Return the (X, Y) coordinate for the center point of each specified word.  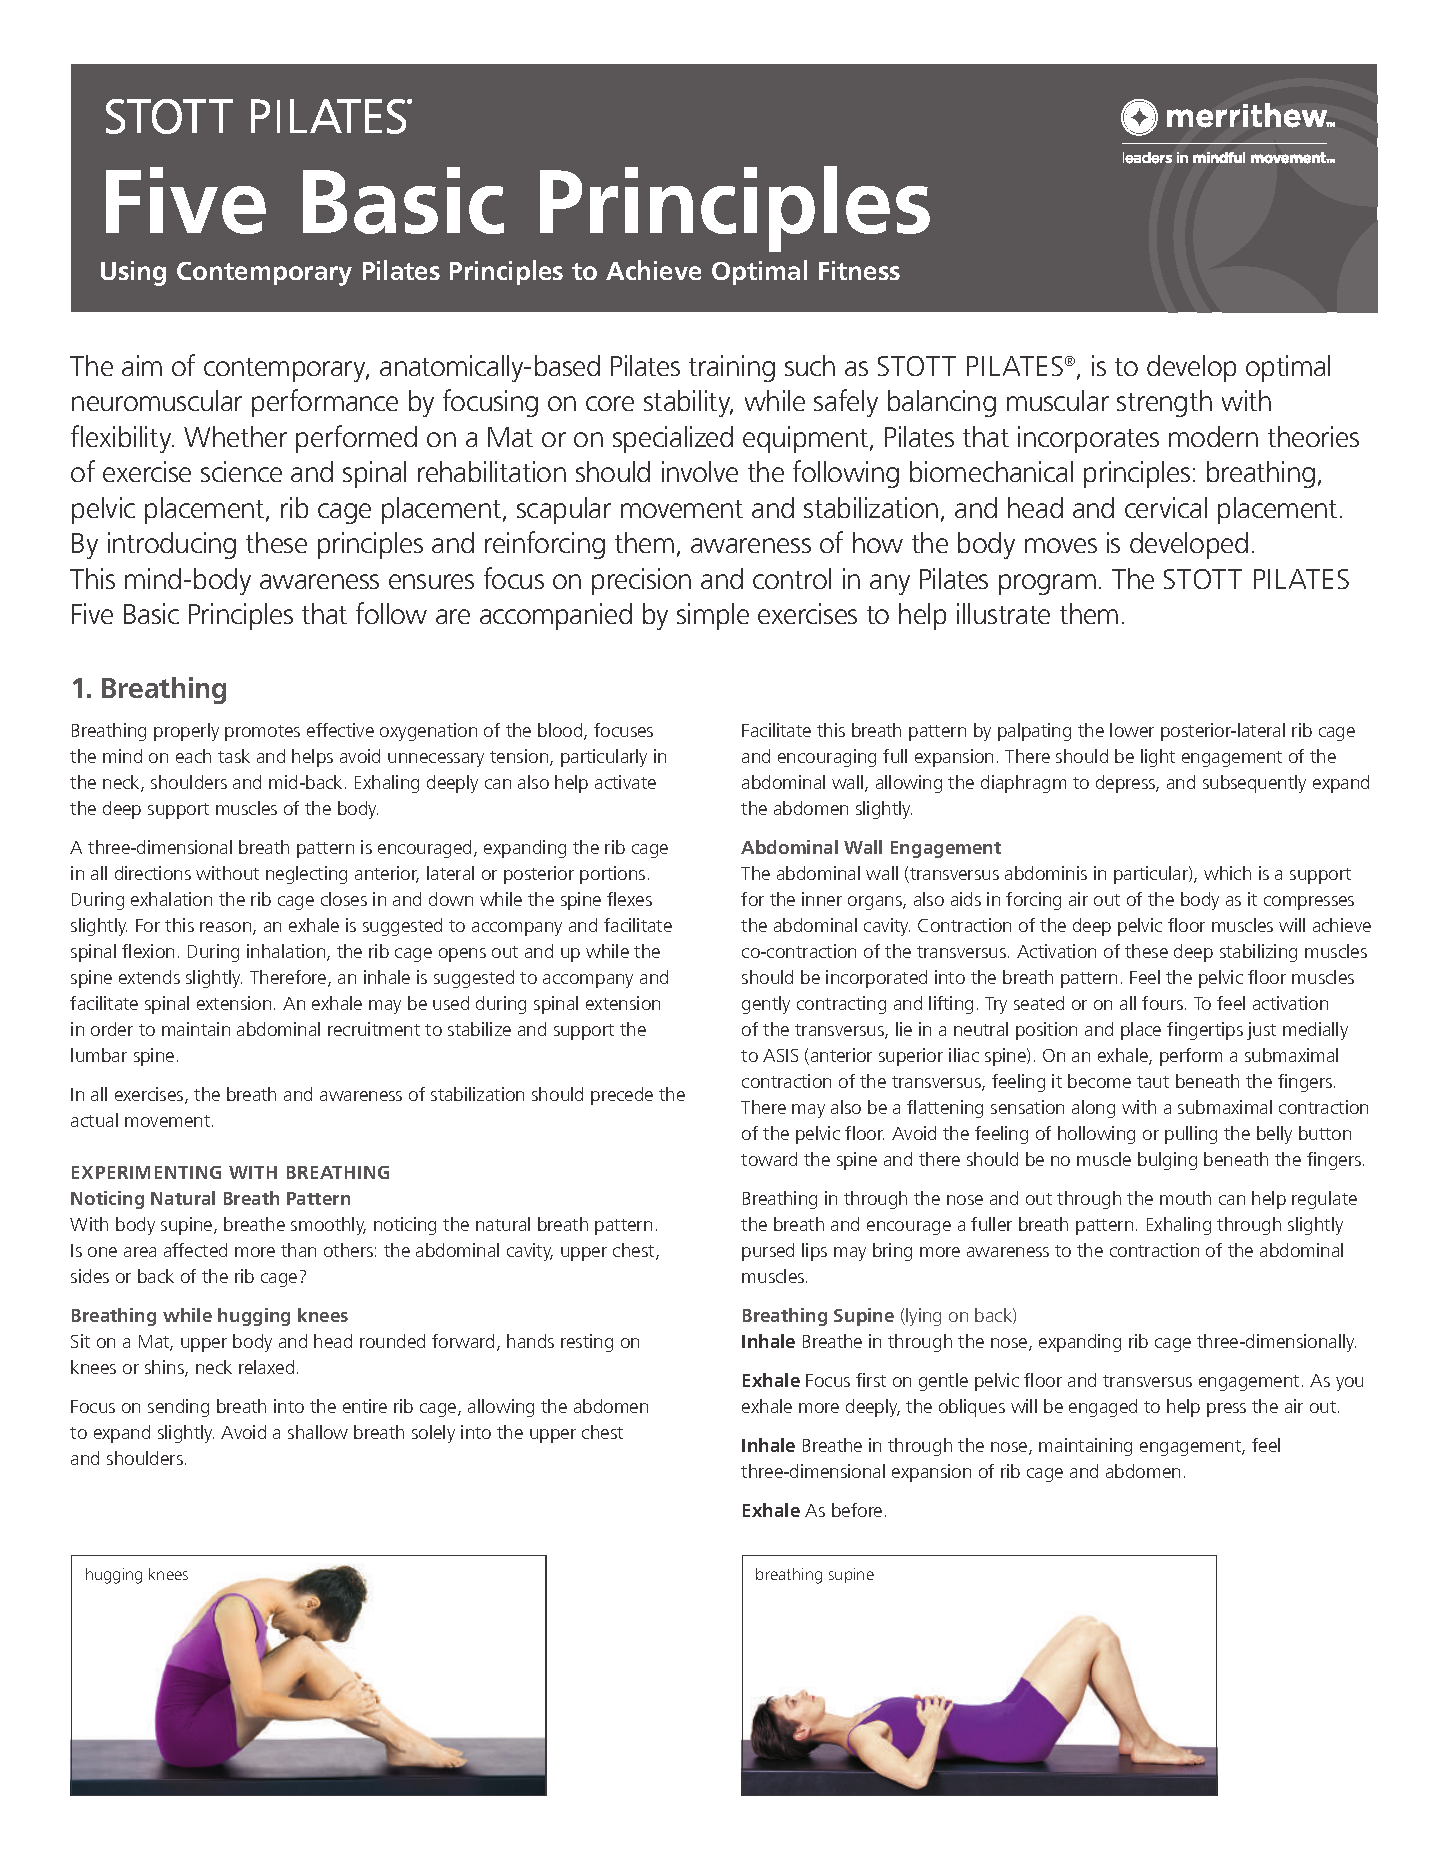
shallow (318, 1432)
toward (769, 1159)
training (732, 368)
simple (713, 616)
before (857, 1510)
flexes (629, 899)
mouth (1185, 1198)
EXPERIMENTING (146, 1172)
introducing (172, 545)
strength (1164, 403)
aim (142, 365)
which (1227, 873)
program (1047, 584)
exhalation (171, 899)
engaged (1103, 1408)
